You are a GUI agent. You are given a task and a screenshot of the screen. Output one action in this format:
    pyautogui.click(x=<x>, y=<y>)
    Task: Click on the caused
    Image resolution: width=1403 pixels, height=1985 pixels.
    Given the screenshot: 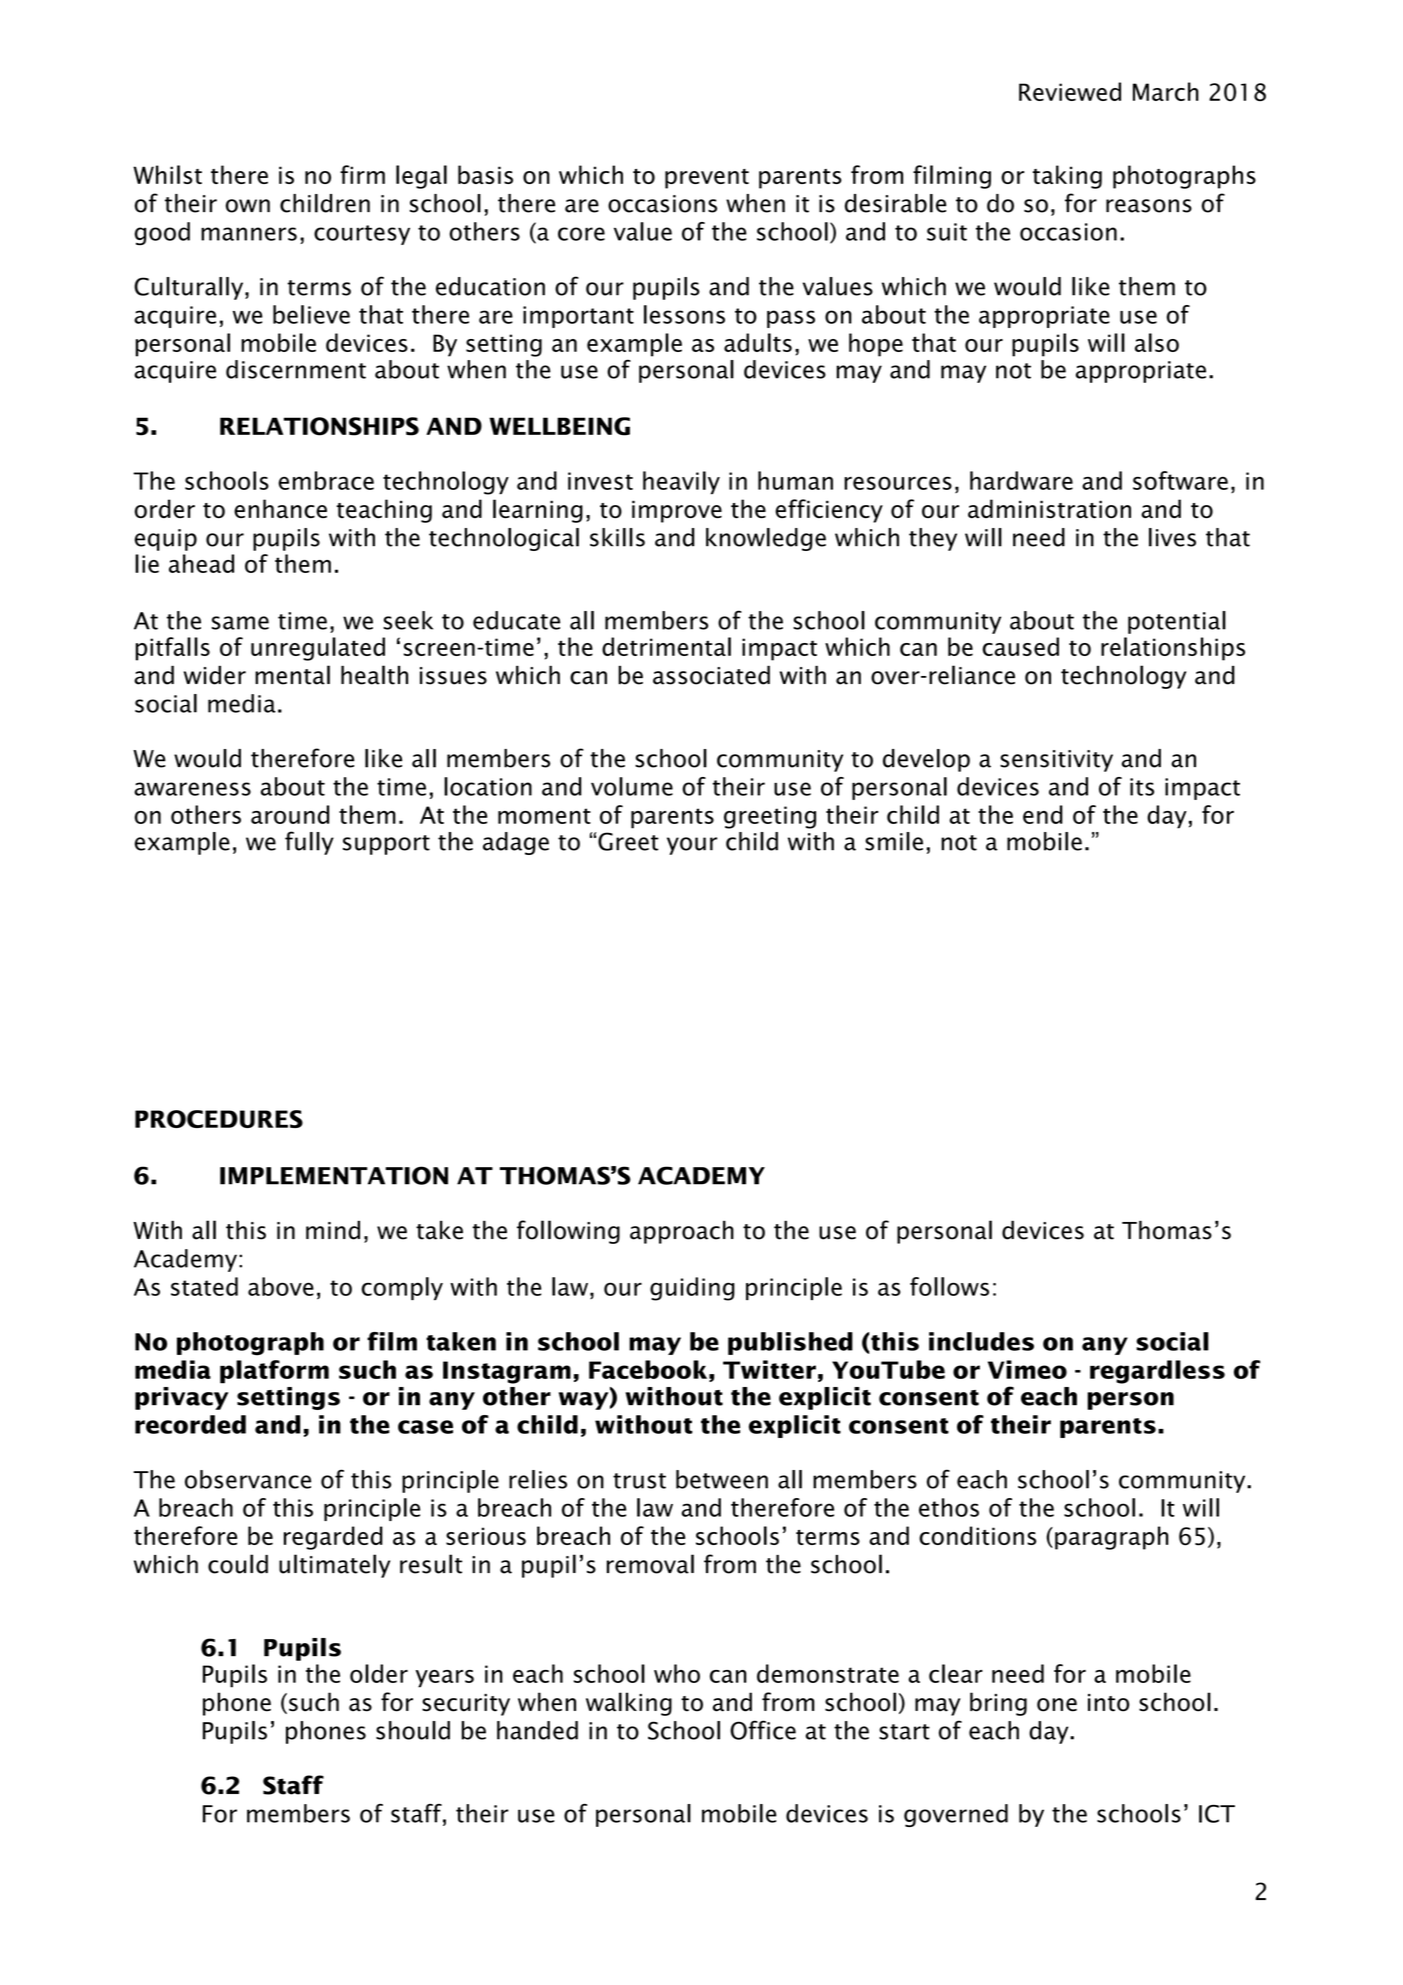 What is the action you would take?
    pyautogui.click(x=1020, y=646)
